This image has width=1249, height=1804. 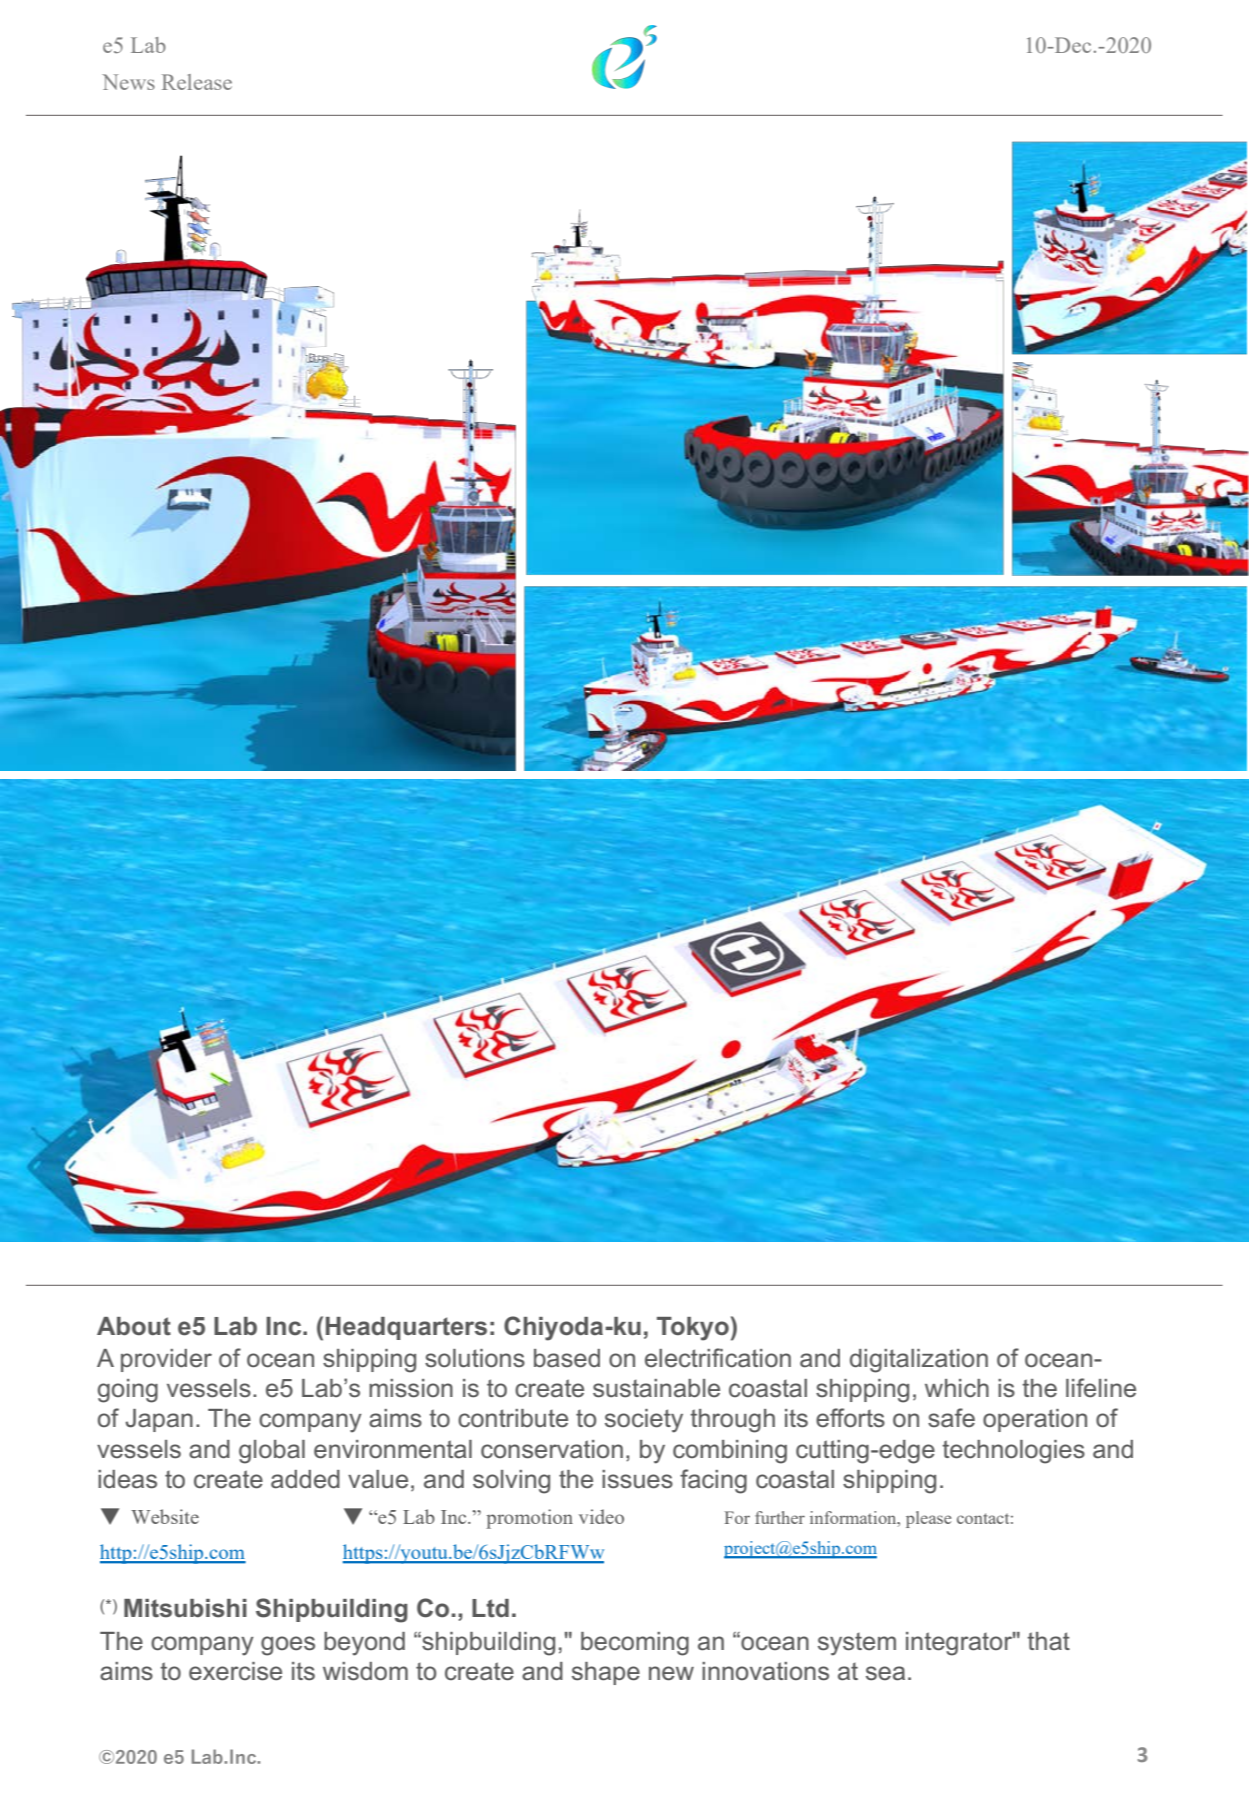 I want to click on based, so click(x=567, y=1358).
